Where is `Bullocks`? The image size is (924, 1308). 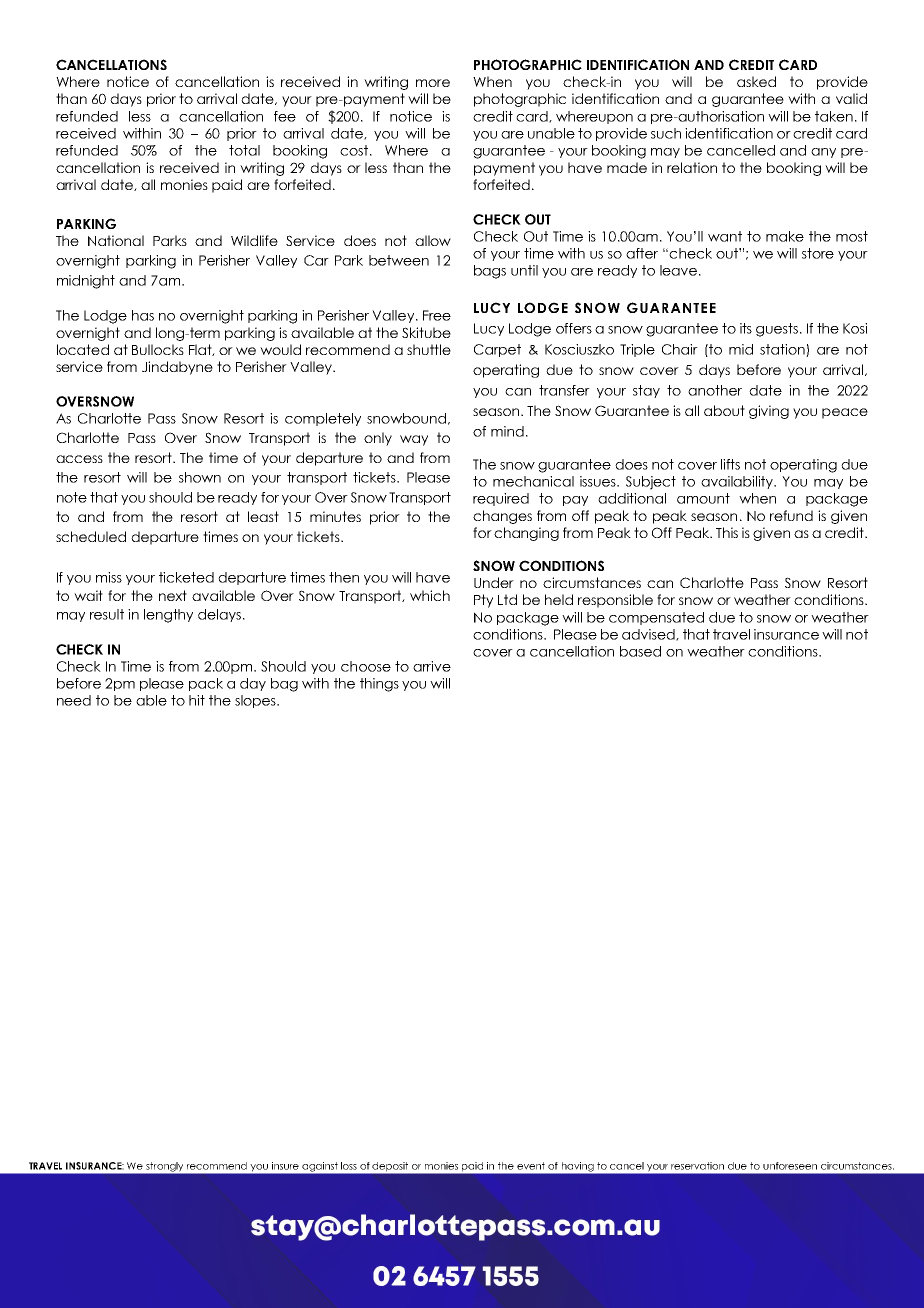
Bullocks is located at coordinates (158, 349).
